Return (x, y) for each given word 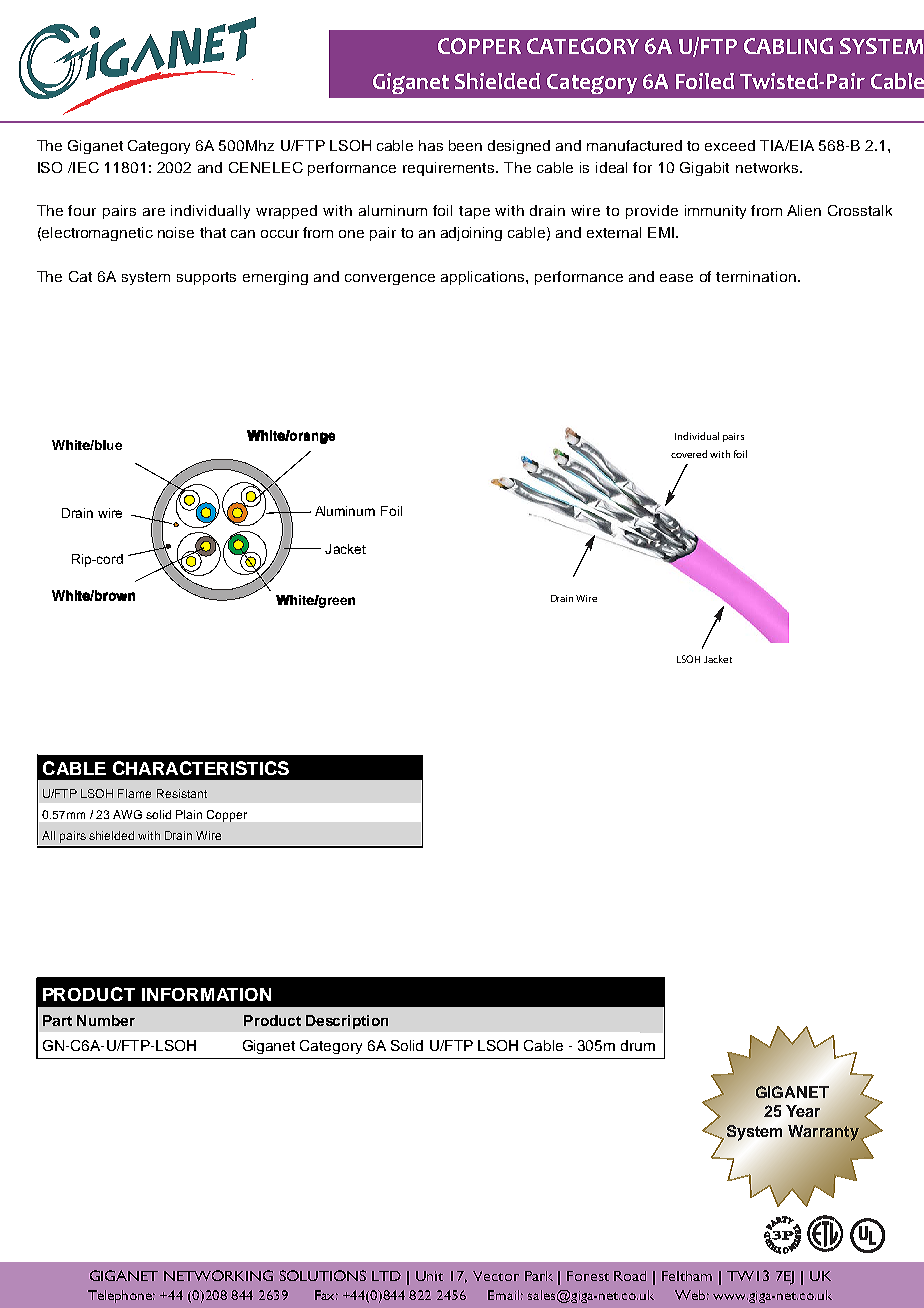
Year (803, 1111)
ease (676, 278)
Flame (134, 793)
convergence (390, 279)
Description (347, 1022)
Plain (189, 814)
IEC (86, 167)
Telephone (121, 1296)
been (465, 145)
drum (638, 1045)
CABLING (788, 46)
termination (756, 276)
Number (106, 1020)
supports (206, 278)
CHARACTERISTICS (201, 768)
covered (689, 454)
